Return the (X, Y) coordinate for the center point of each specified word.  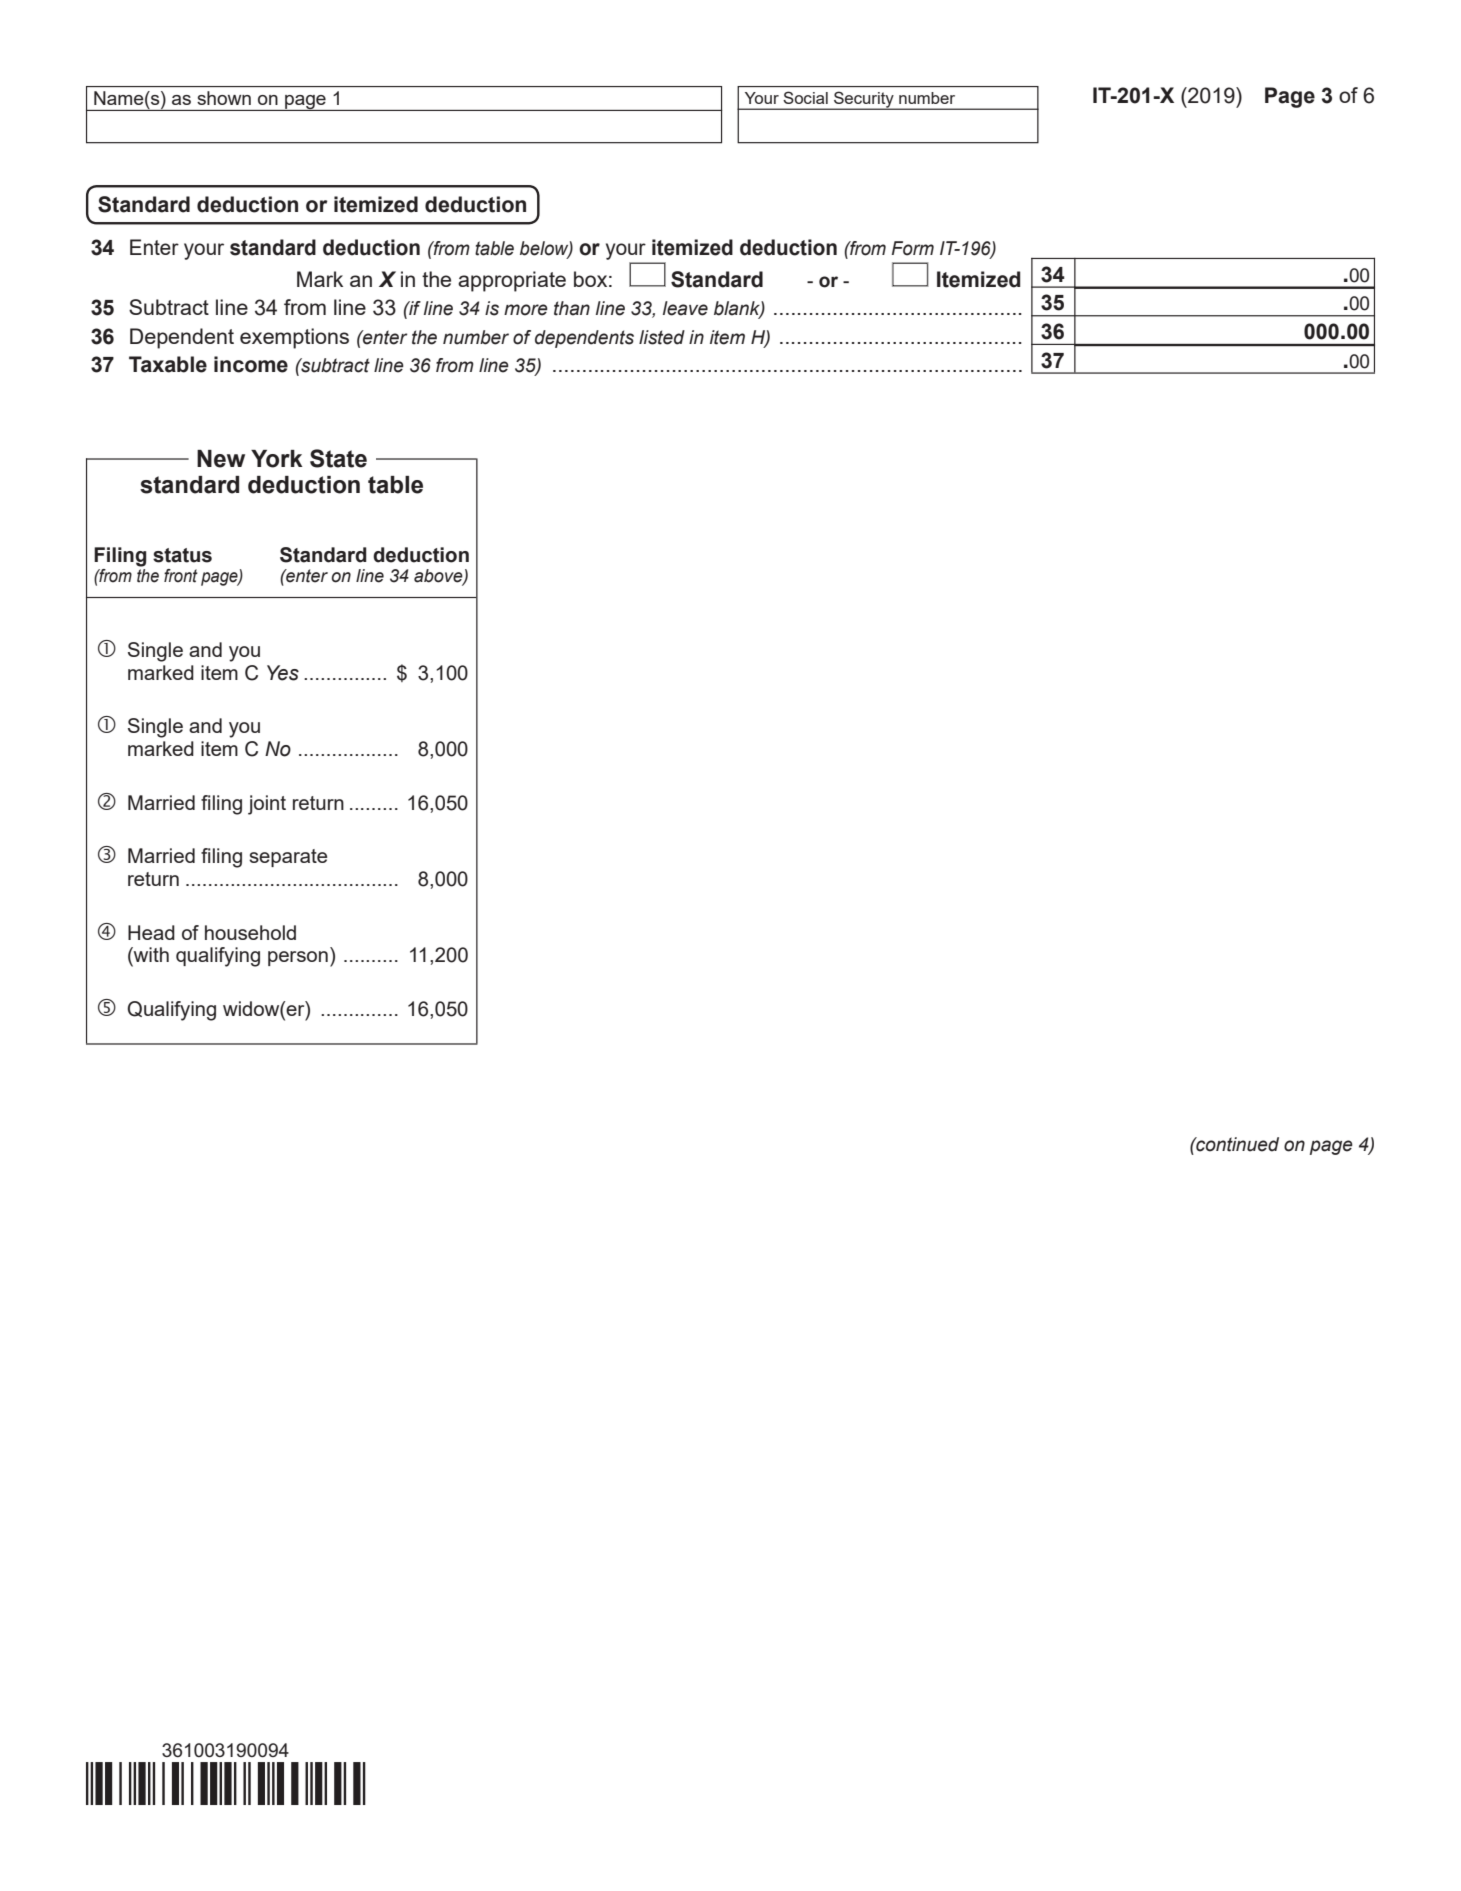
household (250, 932)
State (338, 458)
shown (224, 98)
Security (864, 100)
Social (806, 98)
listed (662, 337)
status (182, 555)
